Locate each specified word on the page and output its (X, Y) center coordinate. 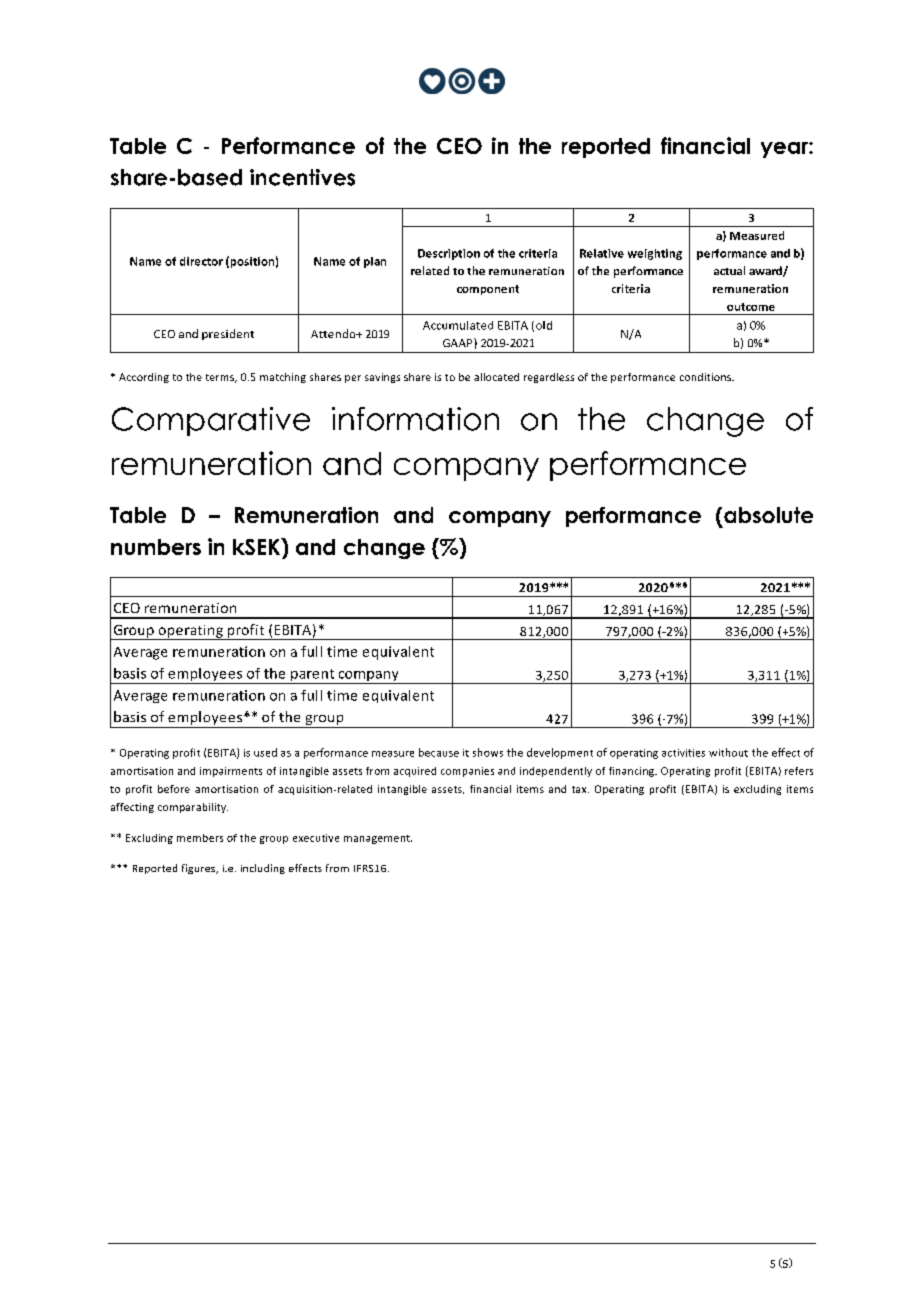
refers (799, 771)
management (378, 839)
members (200, 838)
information (415, 419)
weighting (655, 254)
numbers (156, 547)
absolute (768, 515)
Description (449, 254)
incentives (302, 177)
